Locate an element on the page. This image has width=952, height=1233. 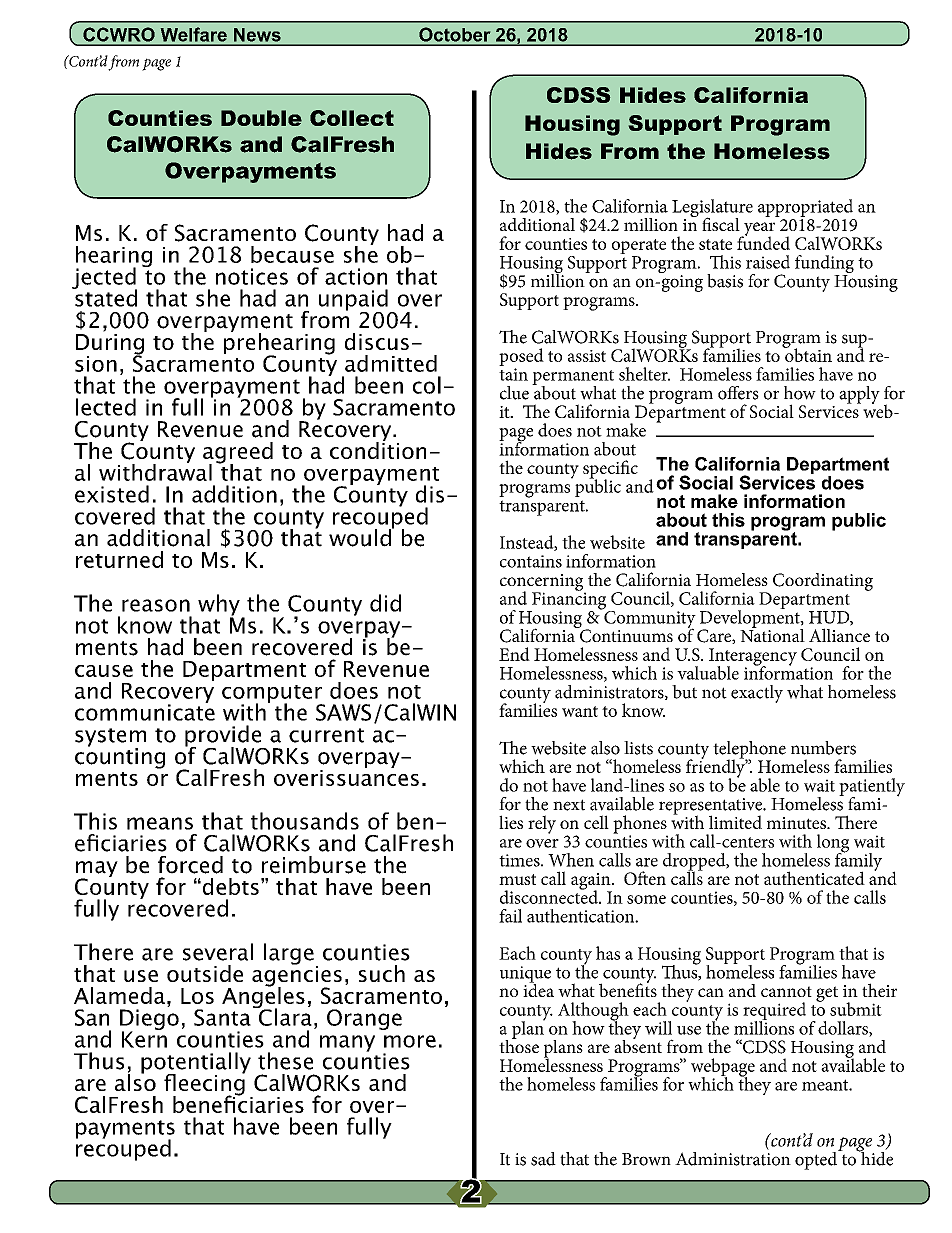
offers is located at coordinates (738, 393).
